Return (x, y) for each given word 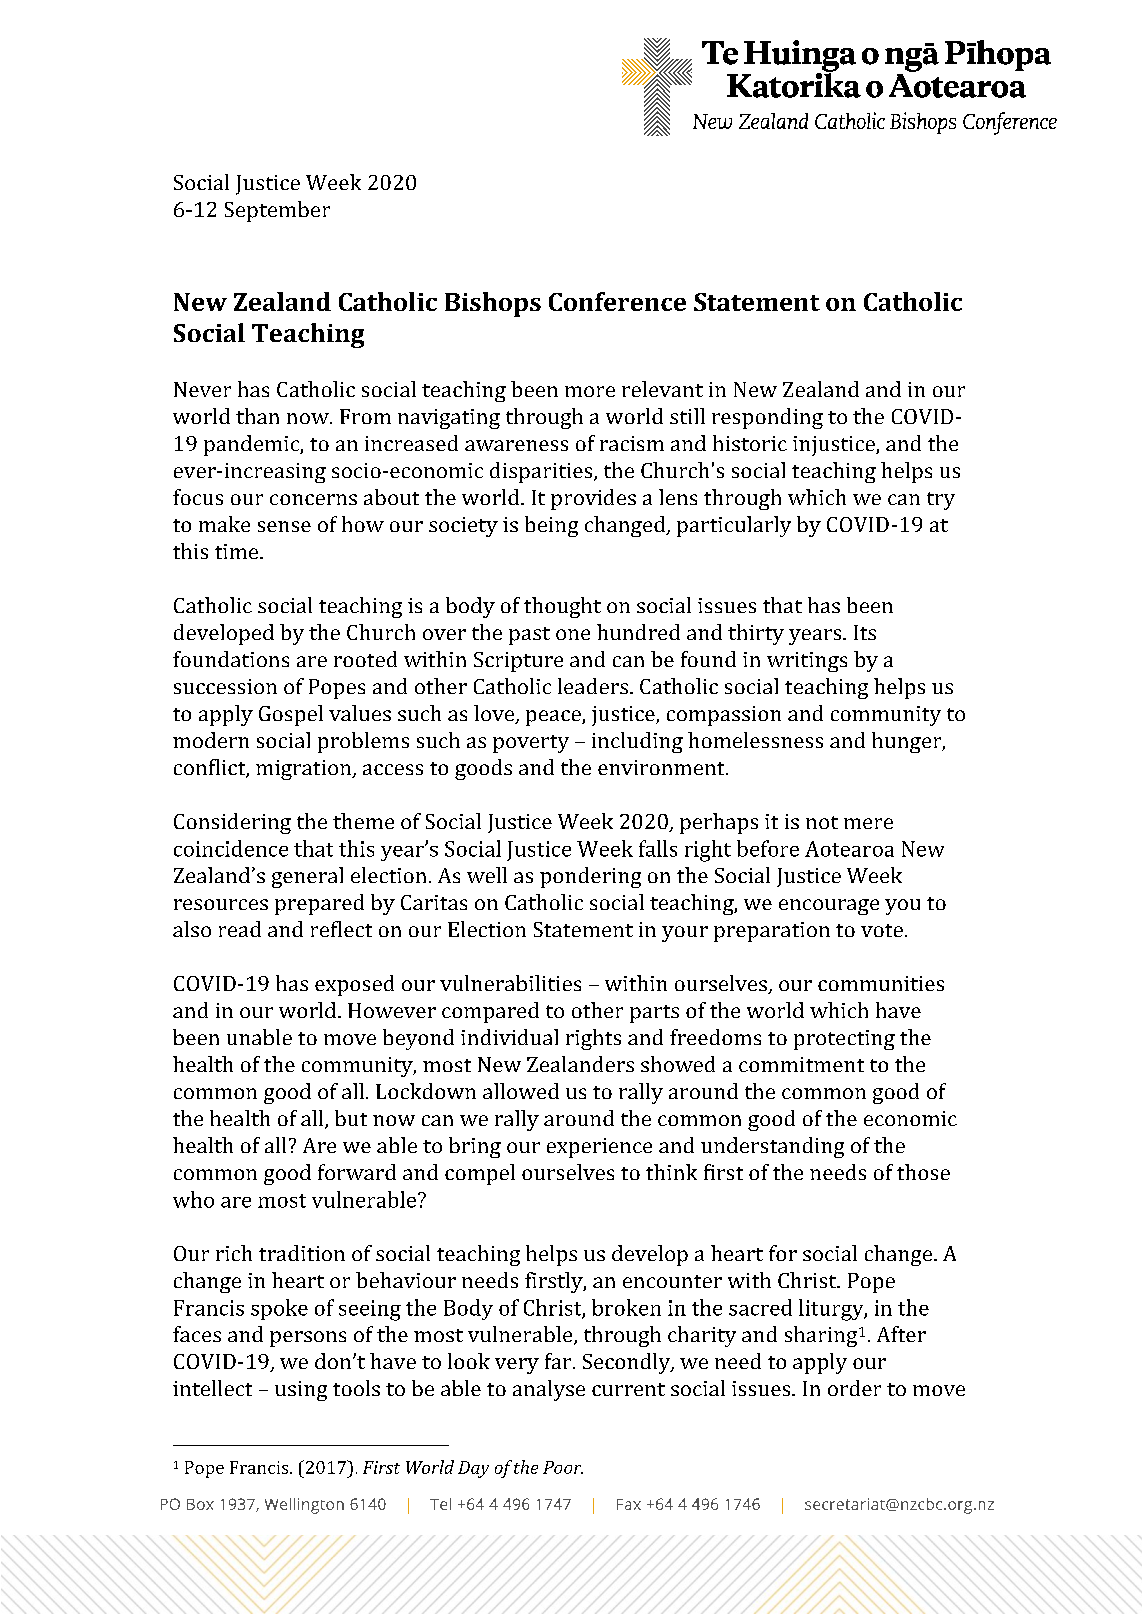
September (277, 211)
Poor (563, 1467)
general (307, 877)
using (301, 1391)
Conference (617, 301)
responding (767, 418)
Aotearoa (849, 849)
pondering (590, 877)
